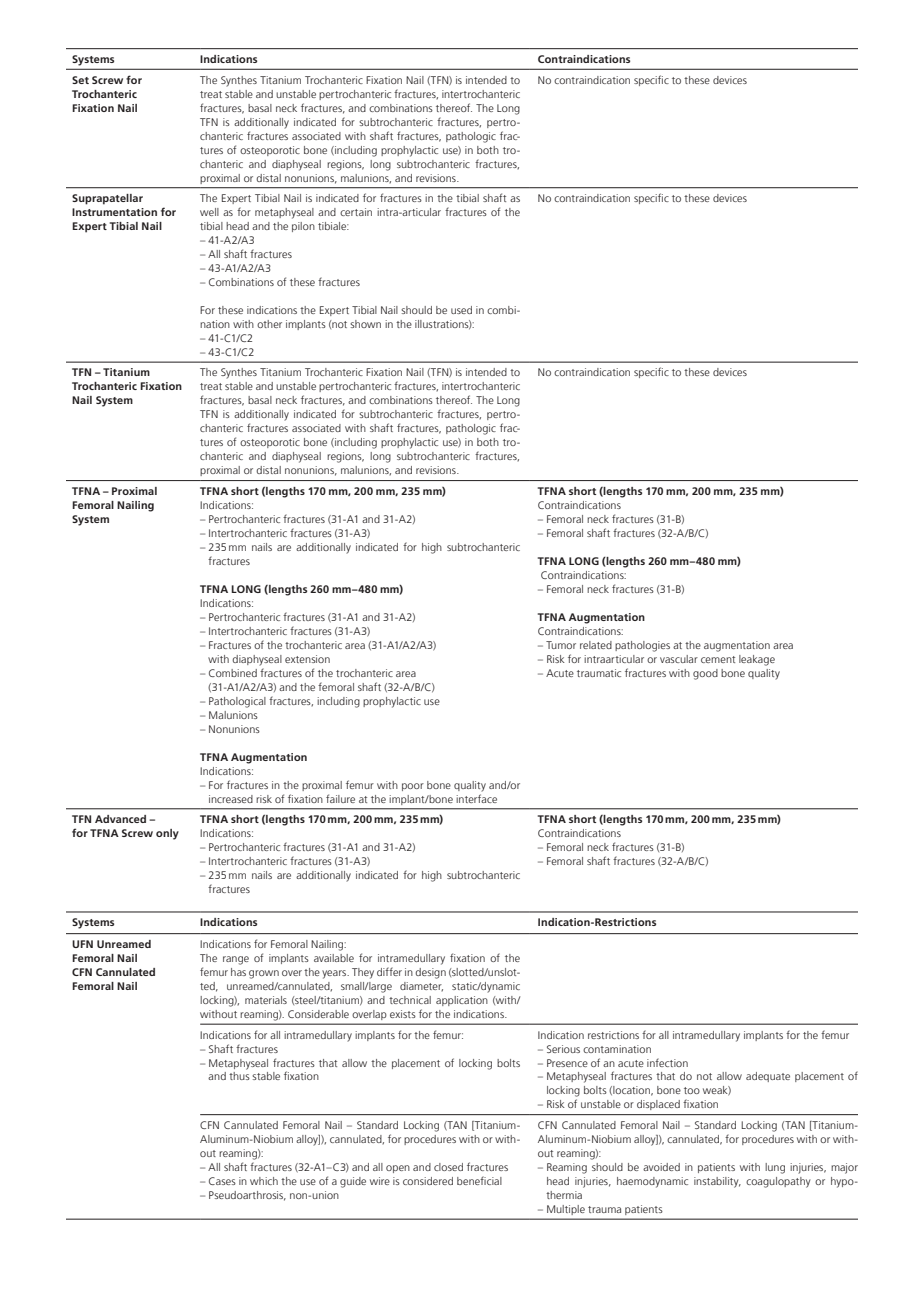 Image resolution: width=924 pixels, height=1308 pixels. What do you see at coordinates (80, 80) in the page?
I see `Set` at bounding box center [80, 80].
